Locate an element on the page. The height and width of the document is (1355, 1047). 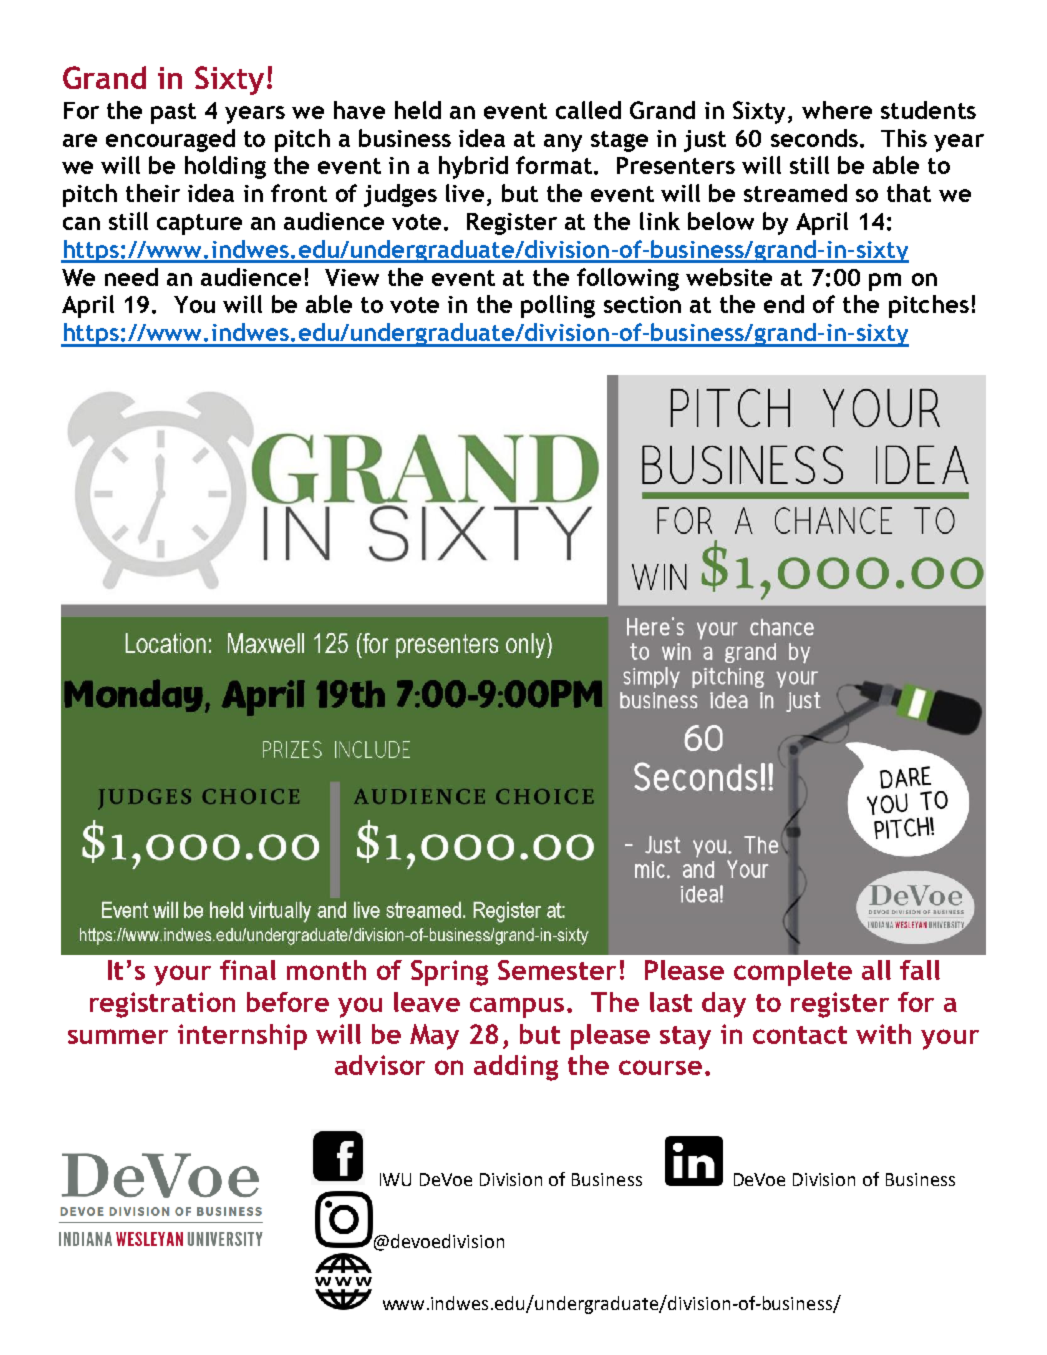
need is located at coordinates (131, 277).
